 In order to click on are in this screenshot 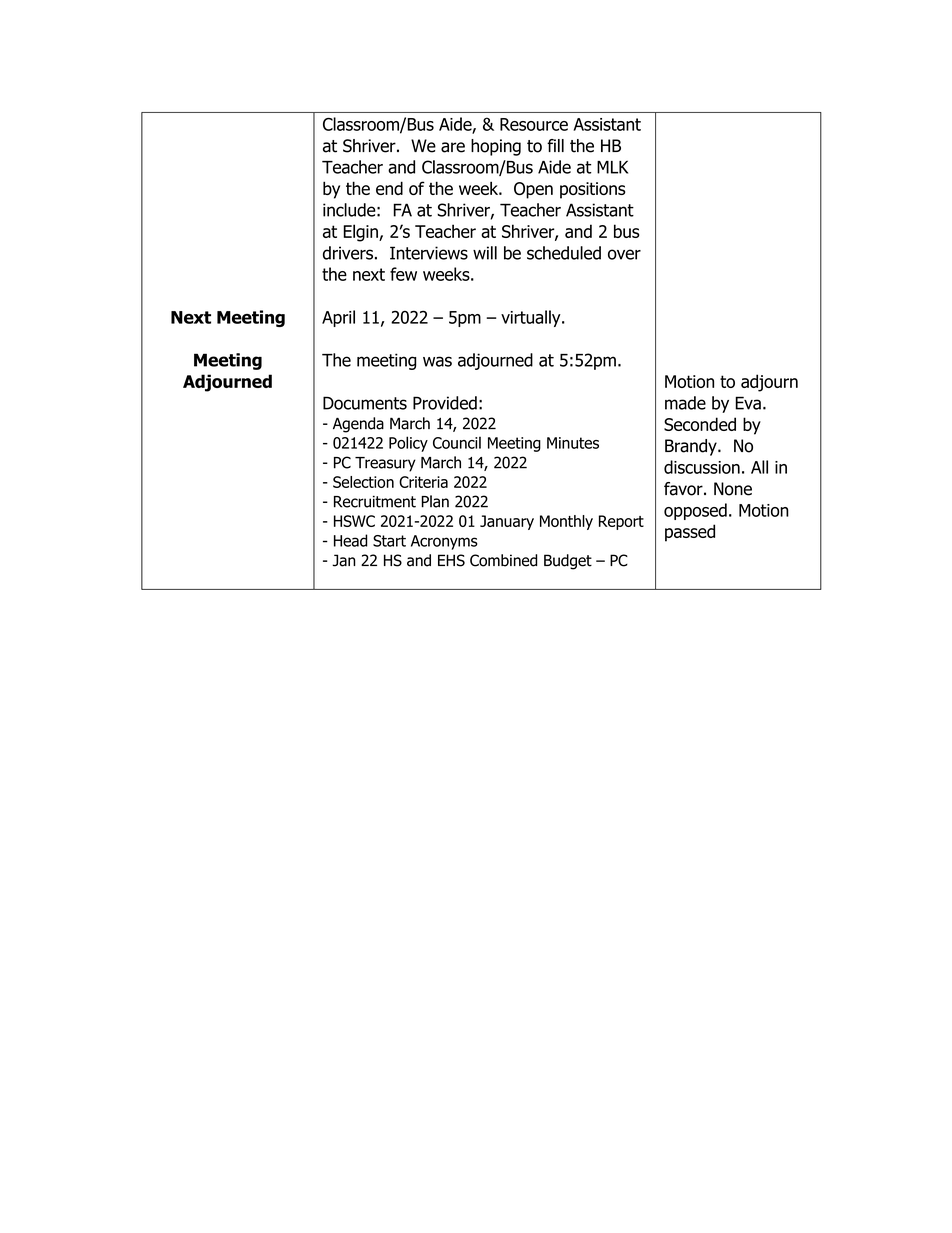, I will do `click(453, 147)`.
